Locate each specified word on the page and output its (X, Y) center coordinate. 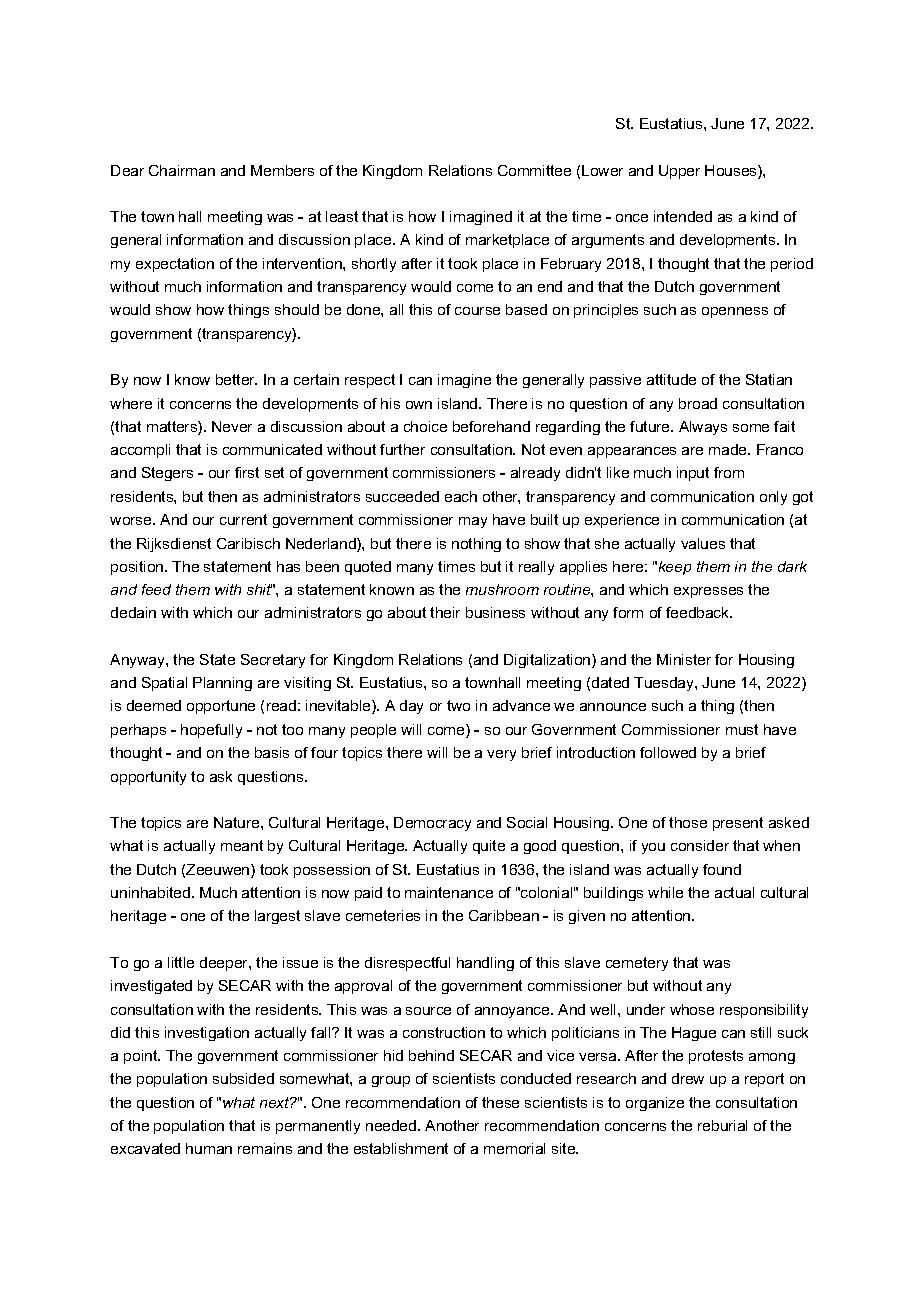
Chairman (182, 170)
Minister (684, 659)
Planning (222, 684)
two (458, 705)
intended (683, 216)
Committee (534, 170)
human (209, 1148)
